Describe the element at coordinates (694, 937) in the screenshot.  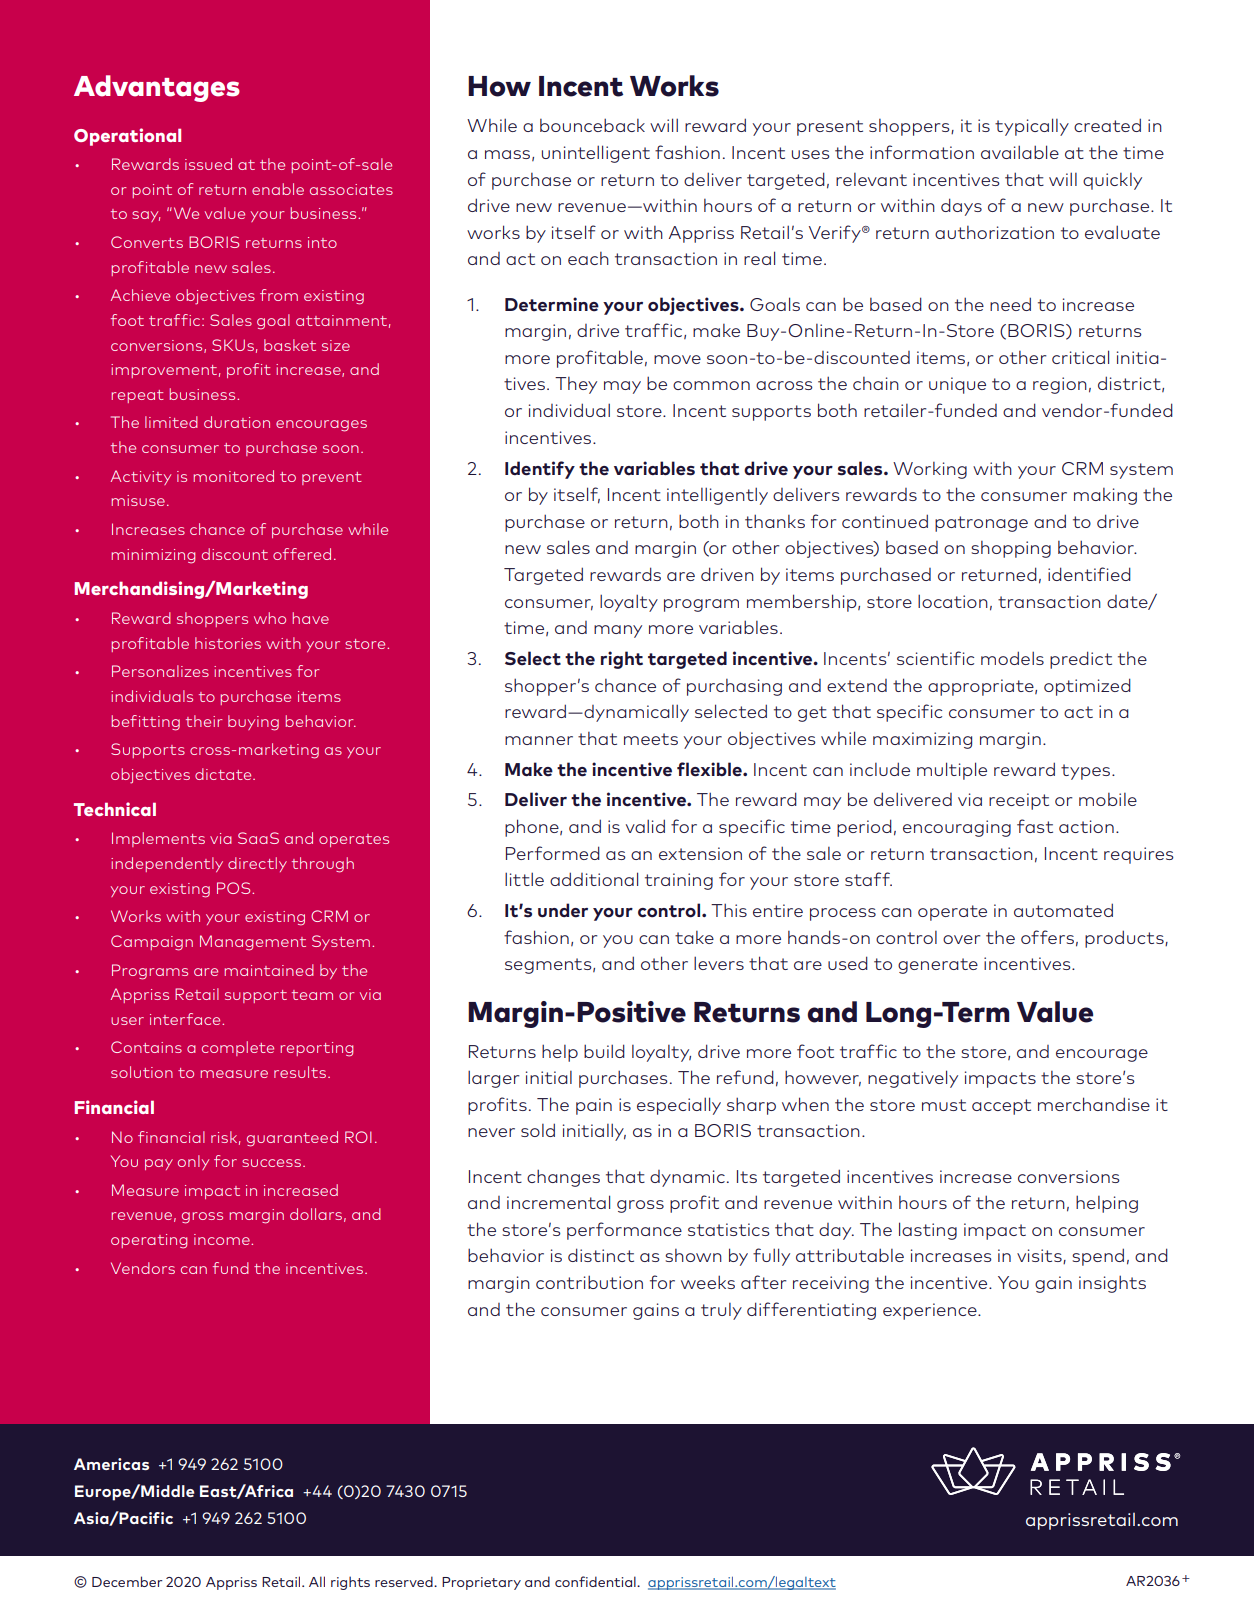
I see `take` at that location.
